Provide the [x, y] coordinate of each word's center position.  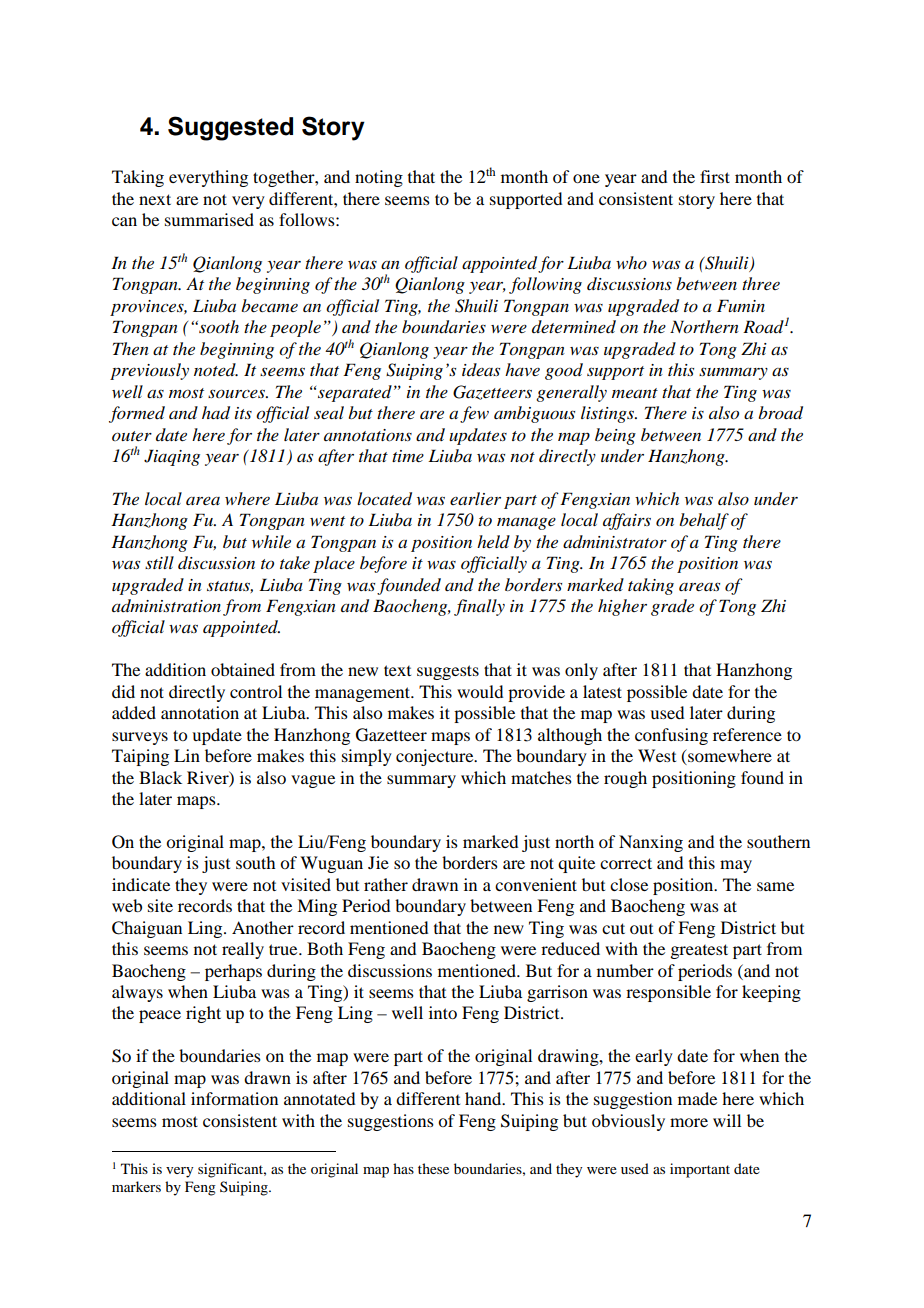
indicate [141, 884]
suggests [448, 672]
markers [136, 1186]
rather [386, 884]
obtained [243, 669]
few [474, 414]
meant [635, 393]
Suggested [230, 128]
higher [622, 607]
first [715, 176]
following [545, 285]
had [216, 413]
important [700, 1170]
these [433, 1168]
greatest [699, 951]
